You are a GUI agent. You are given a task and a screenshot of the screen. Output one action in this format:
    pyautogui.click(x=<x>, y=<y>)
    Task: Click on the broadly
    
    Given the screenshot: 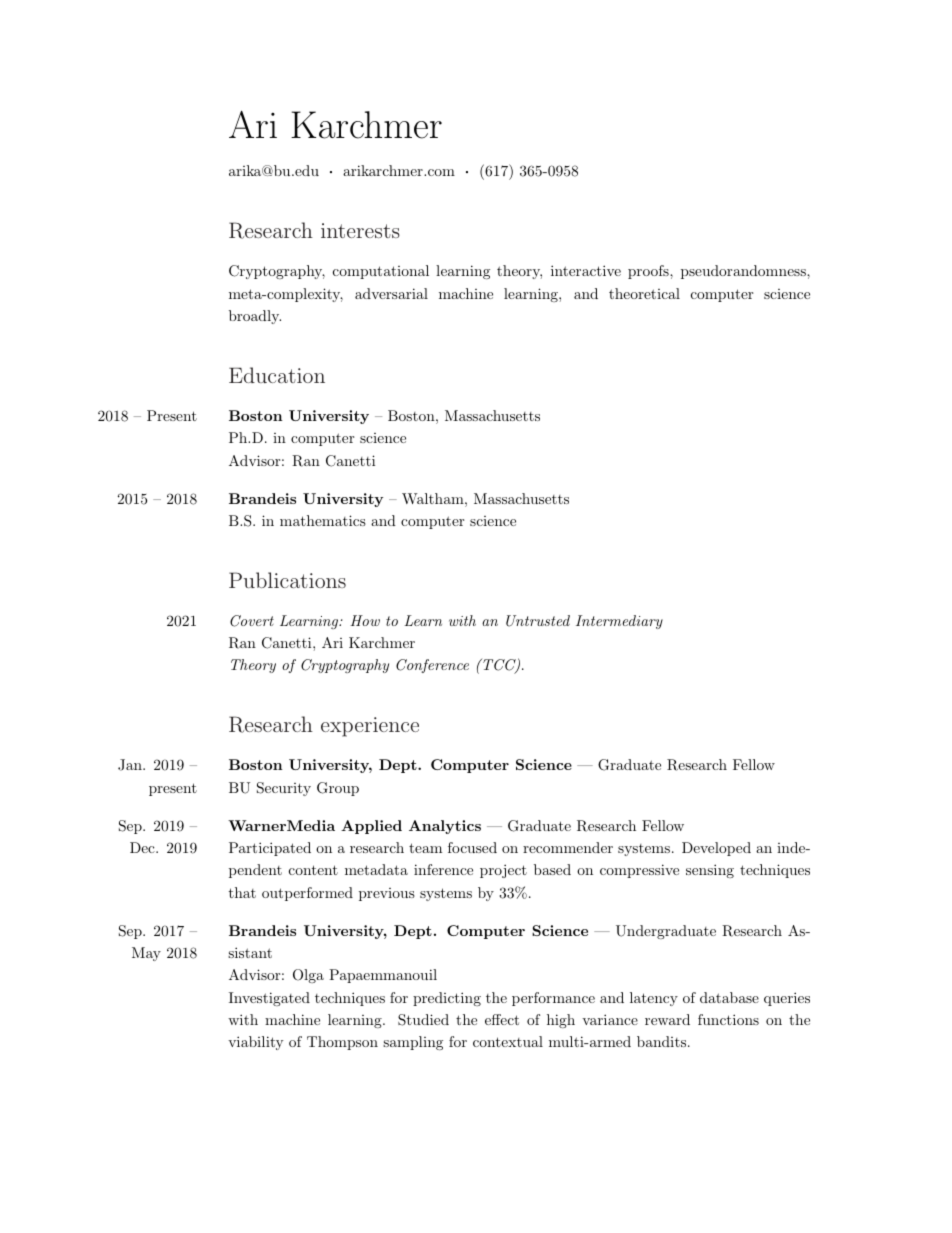 What is the action you would take?
    pyautogui.click(x=255, y=317)
